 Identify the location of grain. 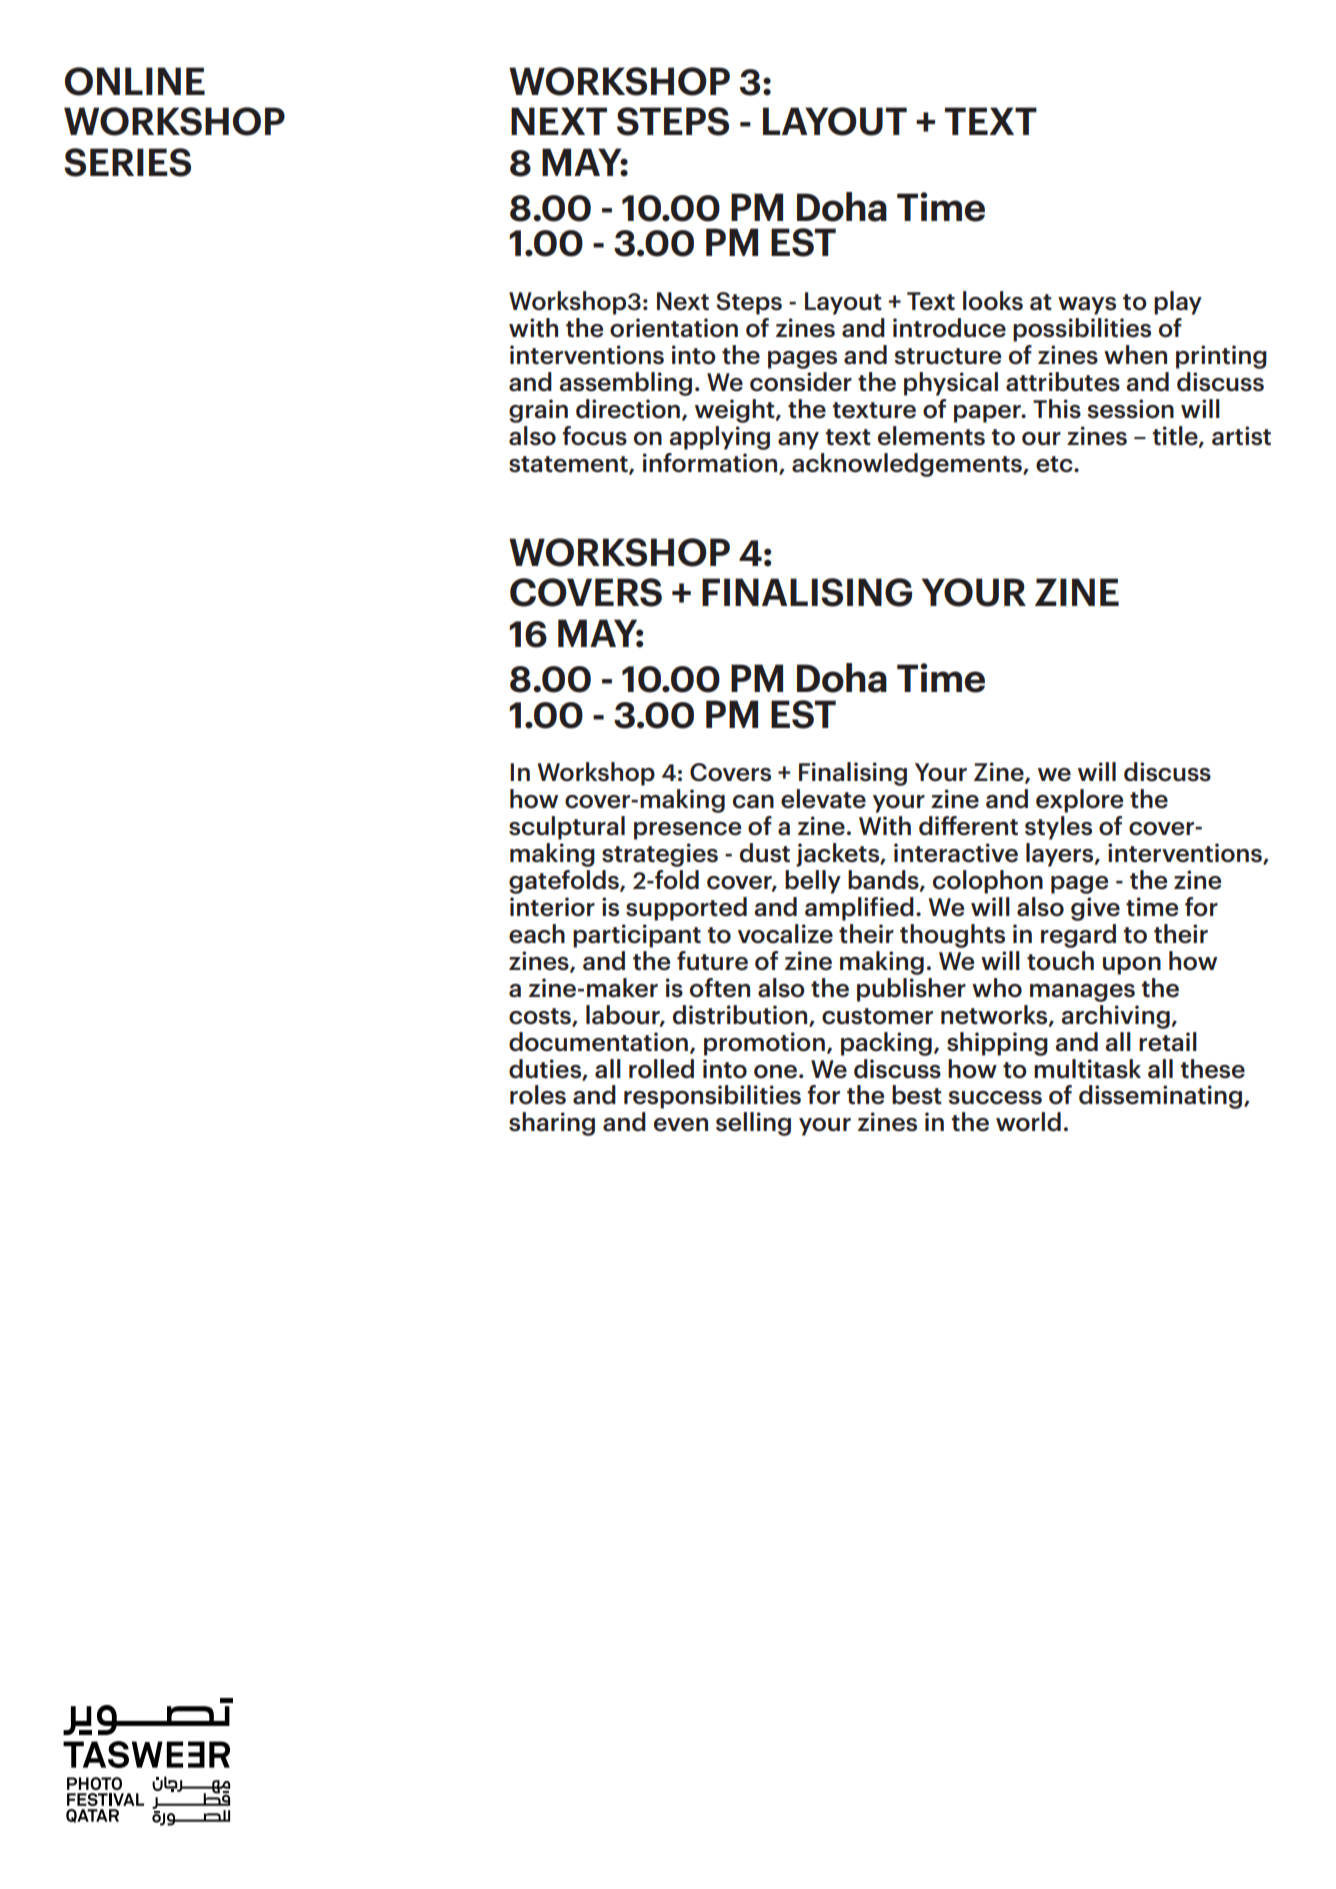
(538, 411).
